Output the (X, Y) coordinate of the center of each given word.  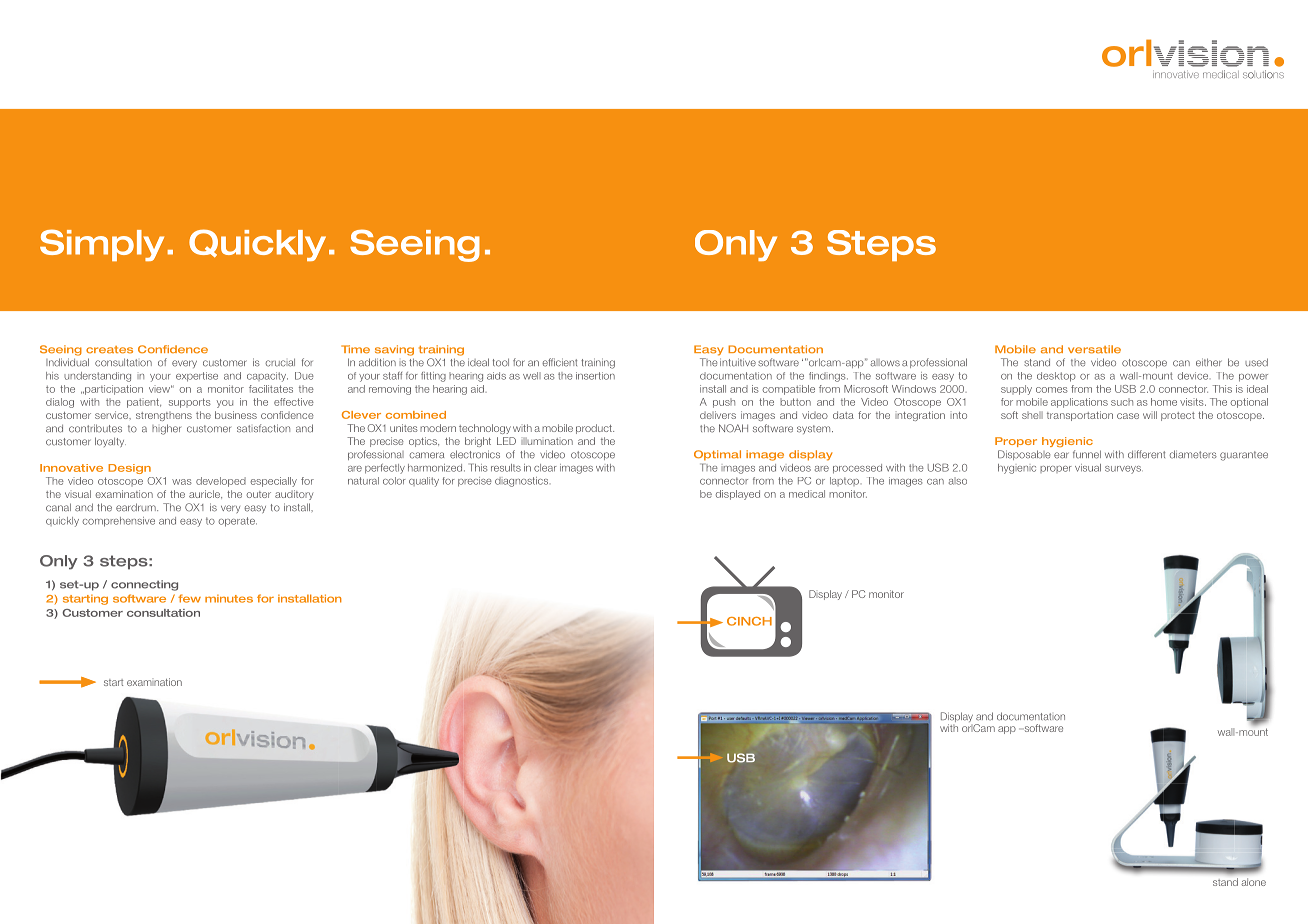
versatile (1094, 349)
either (1209, 362)
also (958, 481)
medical (807, 494)
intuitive (738, 362)
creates (109, 350)
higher (166, 429)
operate (237, 522)
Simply (102, 245)
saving (394, 350)
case (1128, 416)
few (189, 598)
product (595, 429)
